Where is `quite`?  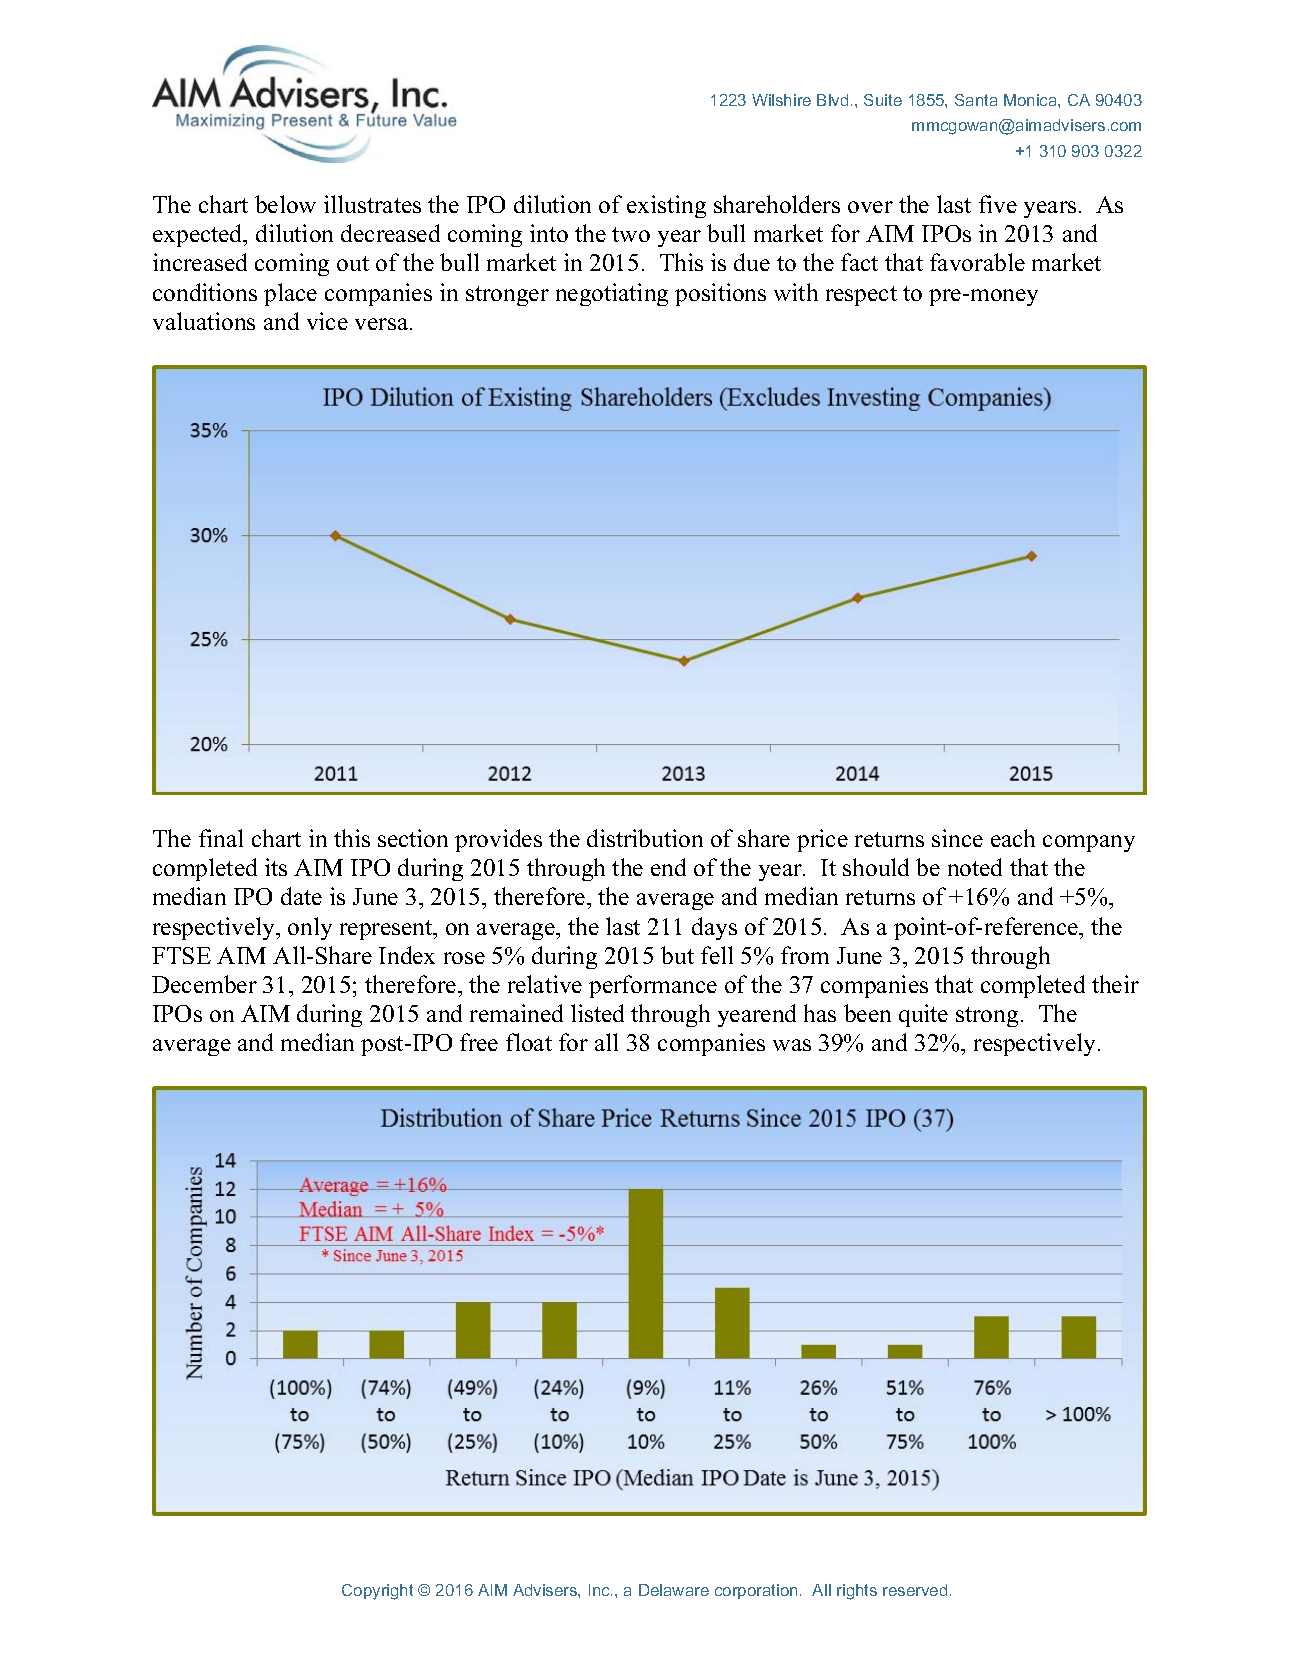 quite is located at coordinates (923, 1015).
